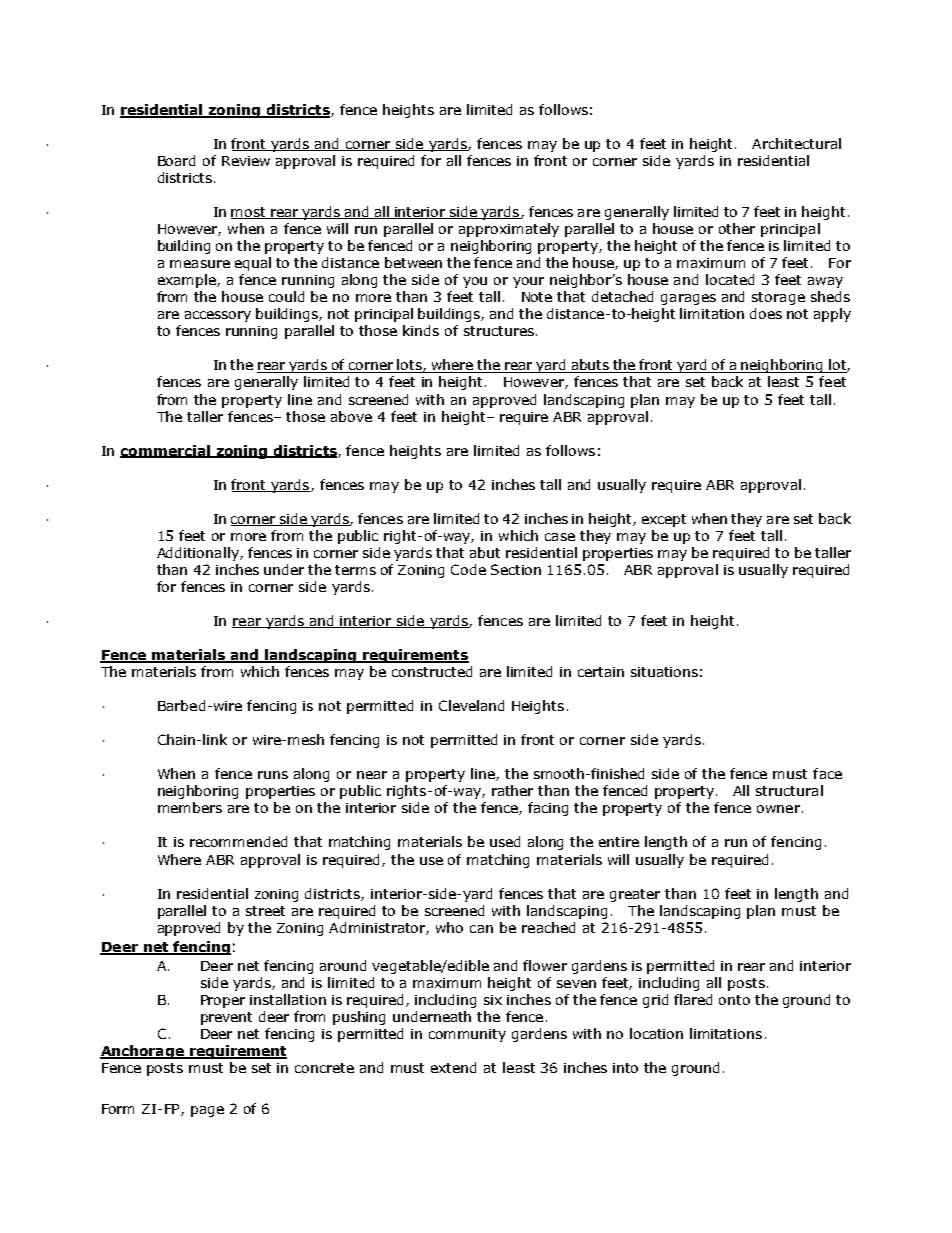 This document has height=1233, width=952. Describe the element at coordinates (432, 671) in the document. I see `constructed` at that location.
